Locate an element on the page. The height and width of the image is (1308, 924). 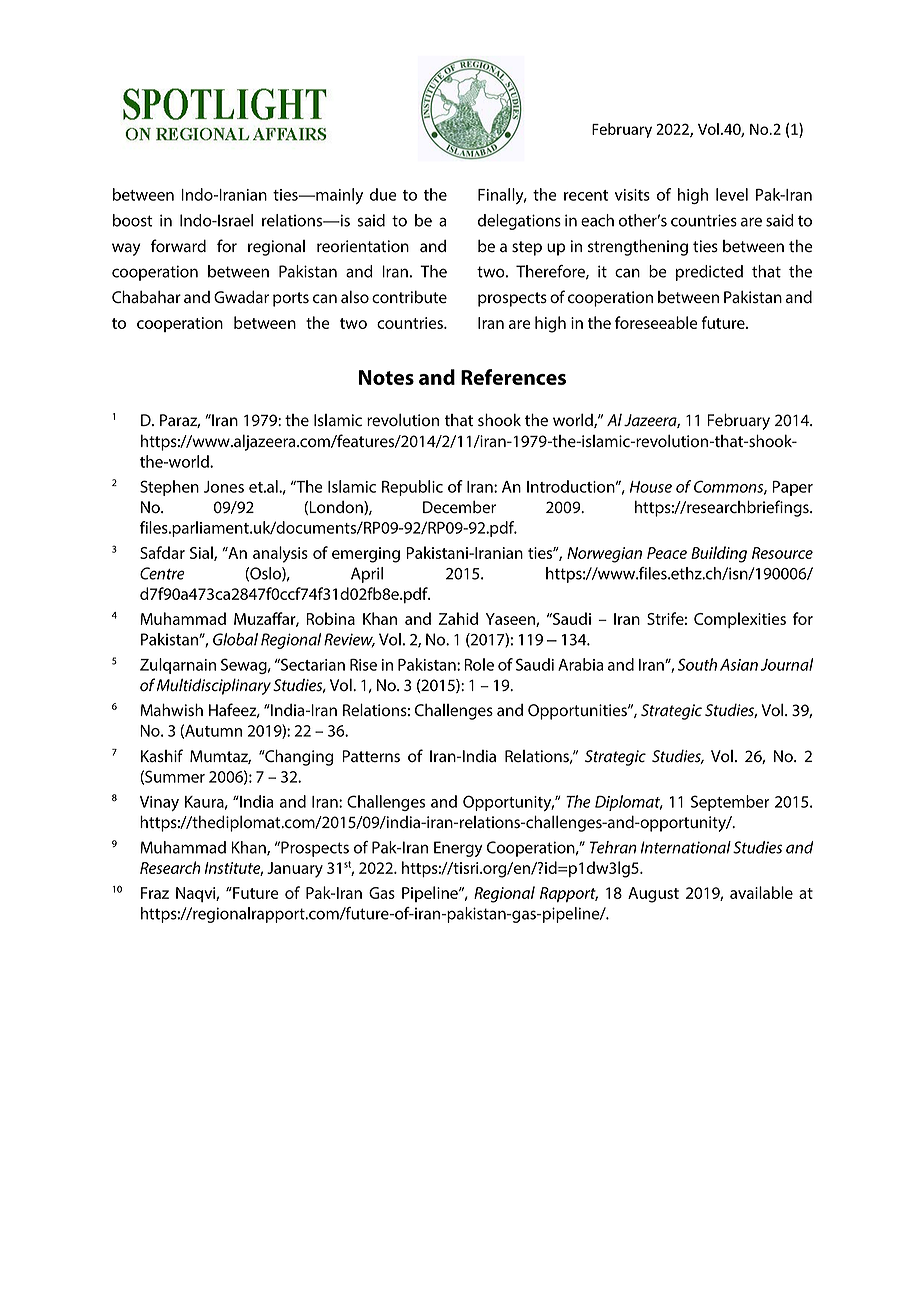
delegations is located at coordinates (519, 222).
